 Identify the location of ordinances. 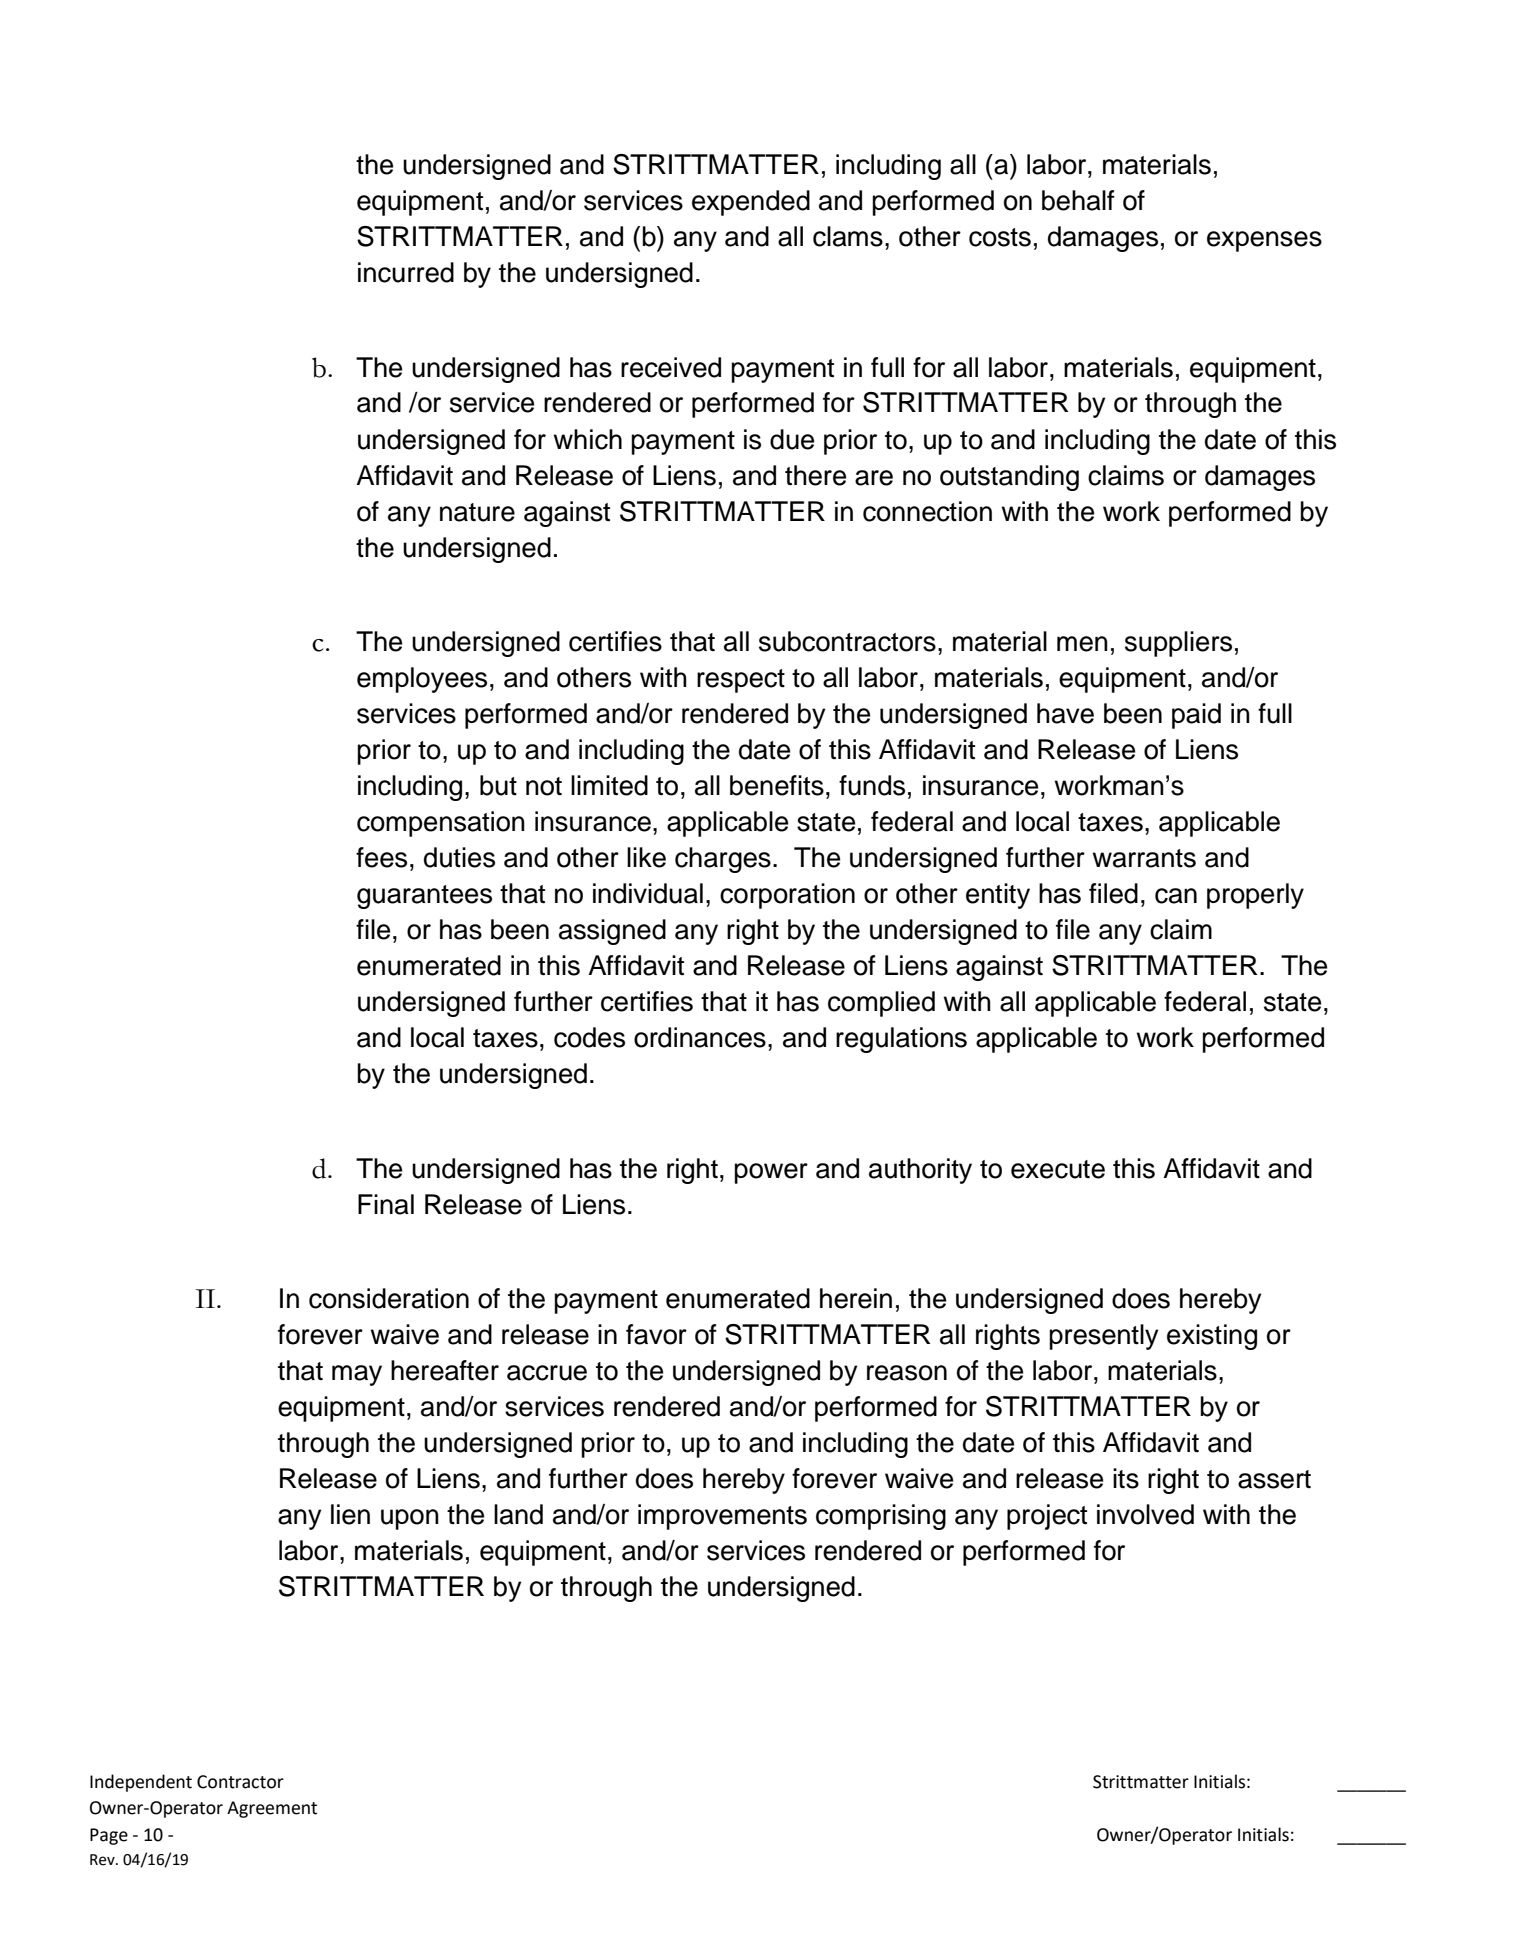
(700, 1037).
